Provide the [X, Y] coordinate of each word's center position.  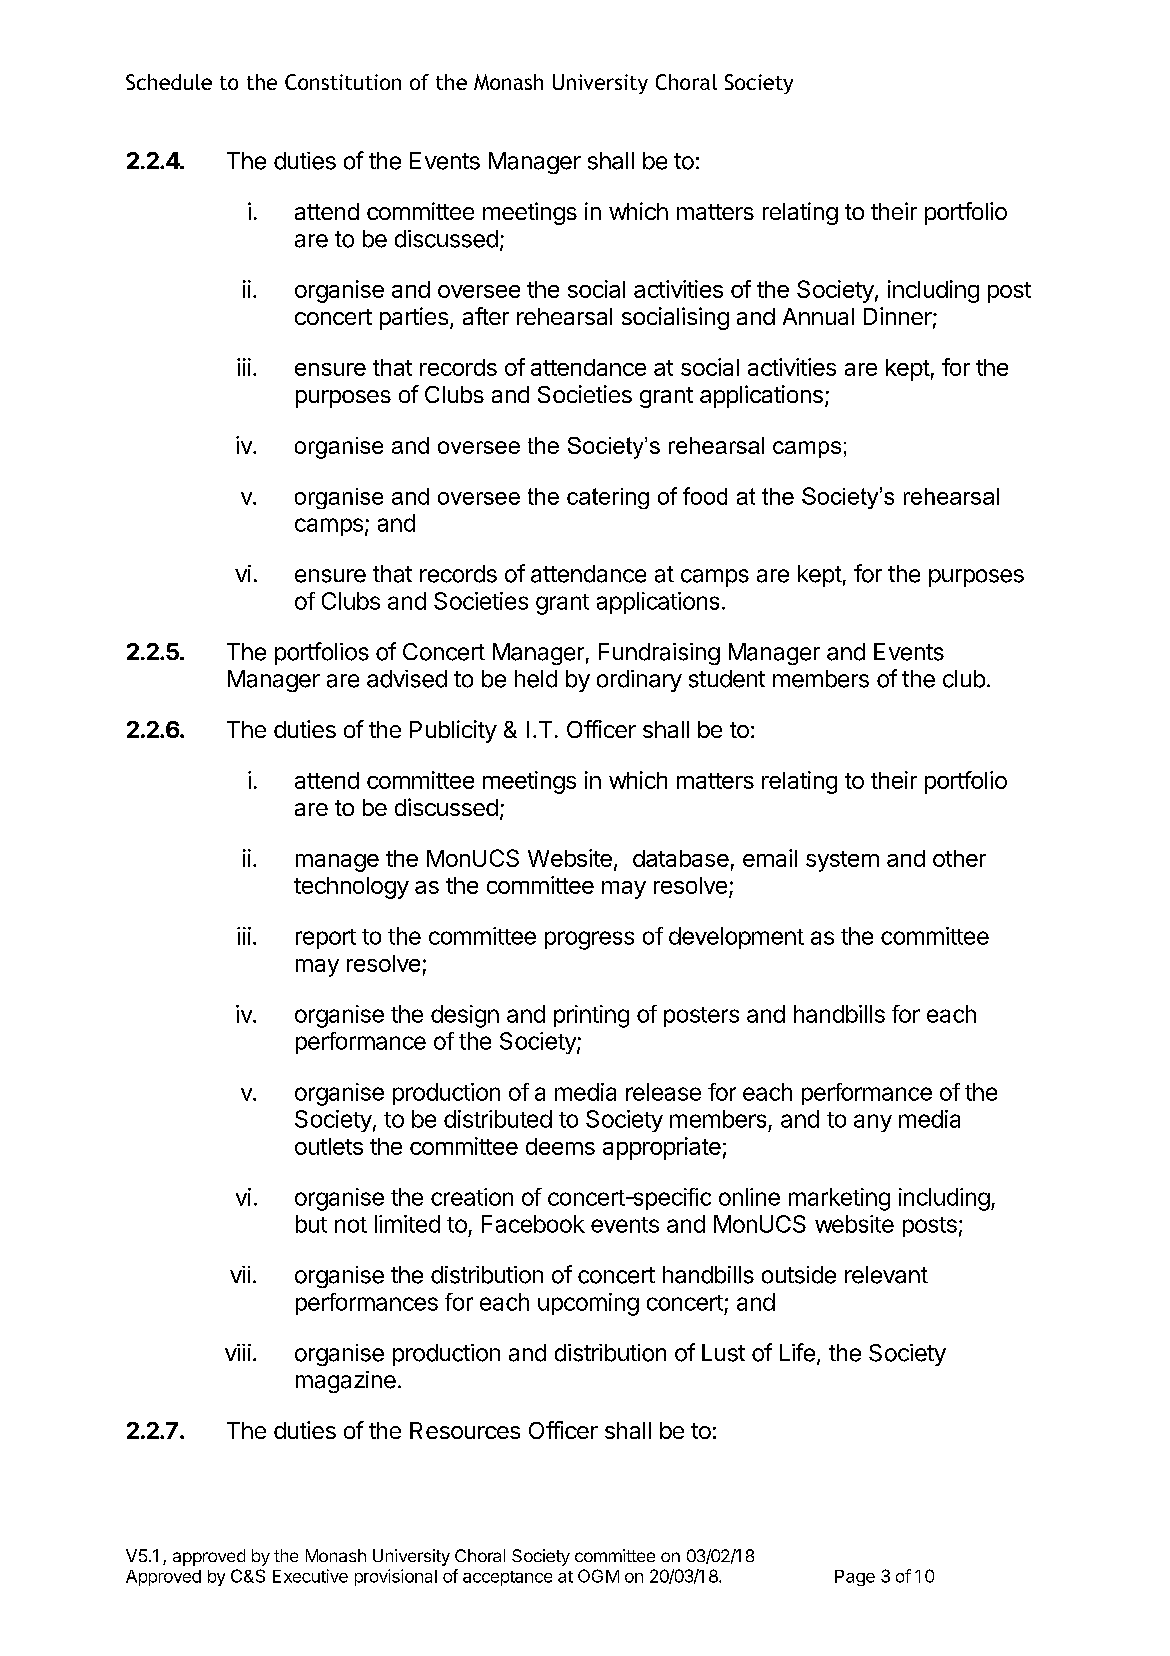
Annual [818, 316]
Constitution [343, 82]
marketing [839, 1199]
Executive [310, 1576]
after [486, 316]
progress [589, 940]
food [705, 496]
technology [351, 888]
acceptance [507, 1578]
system [842, 861]
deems [560, 1146]
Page [855, 1578]
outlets [329, 1146]
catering [608, 498]
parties [414, 318]
